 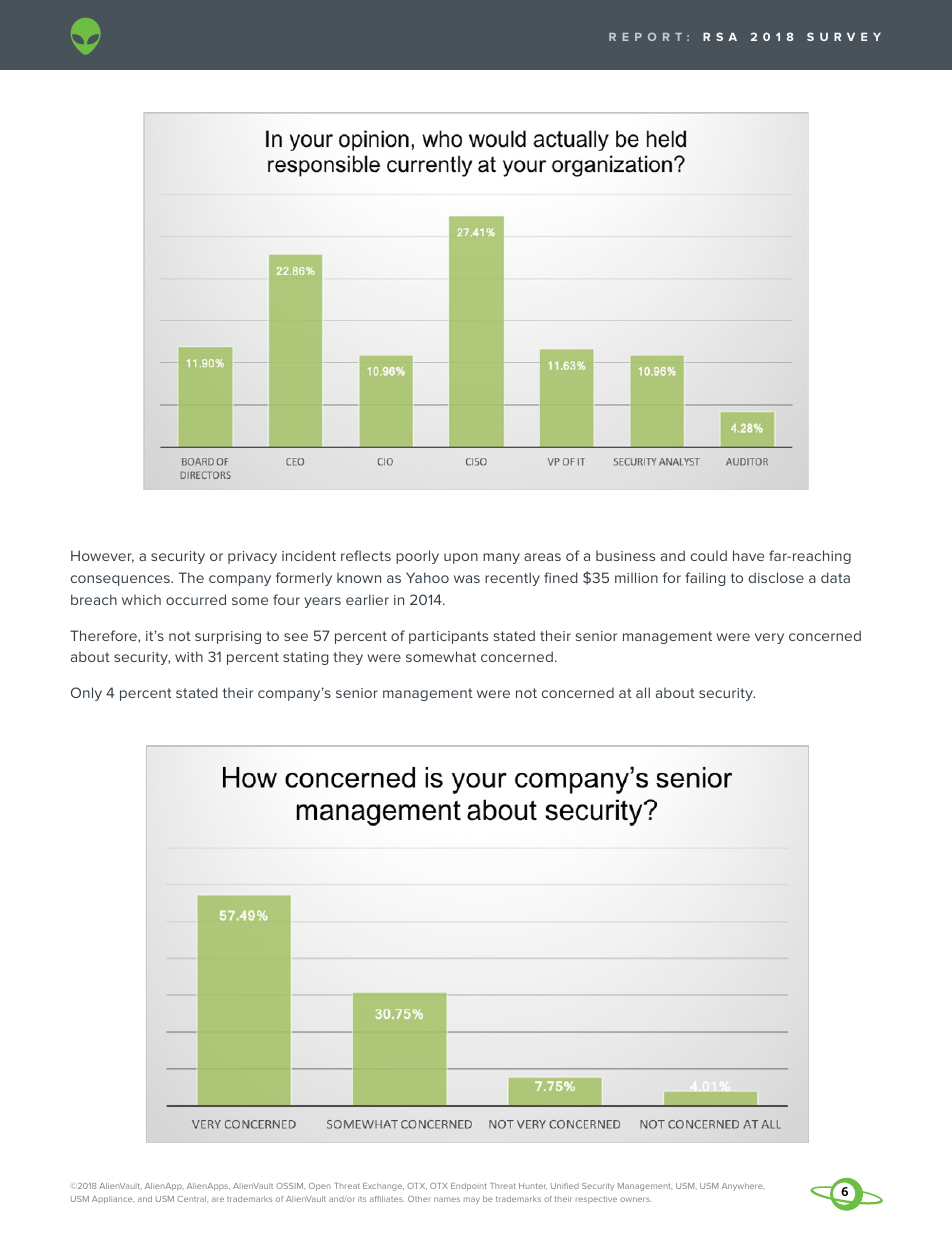 I want to click on Endpoint, so click(x=469, y=1187).
